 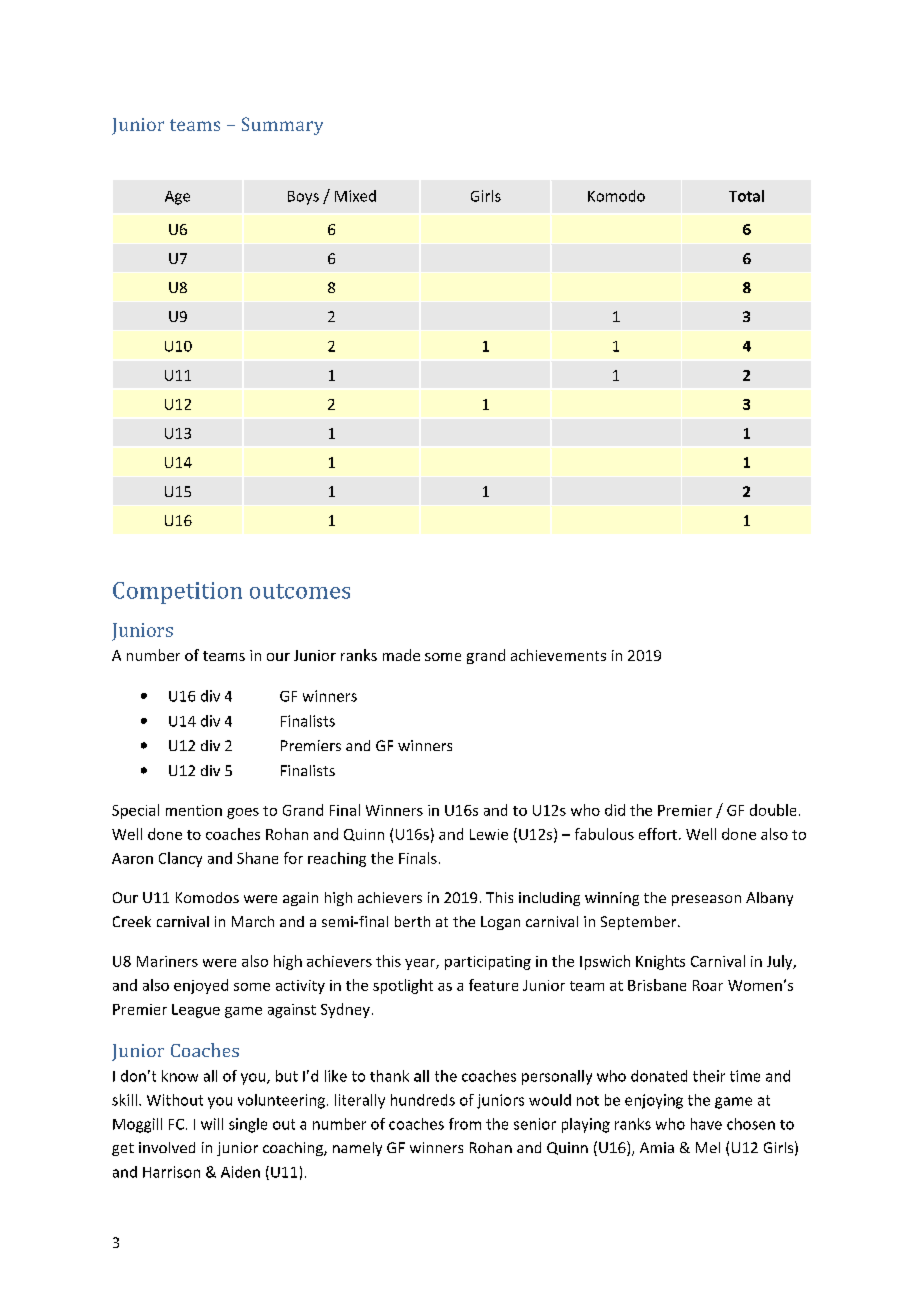 I want to click on Mariners, so click(x=167, y=961).
